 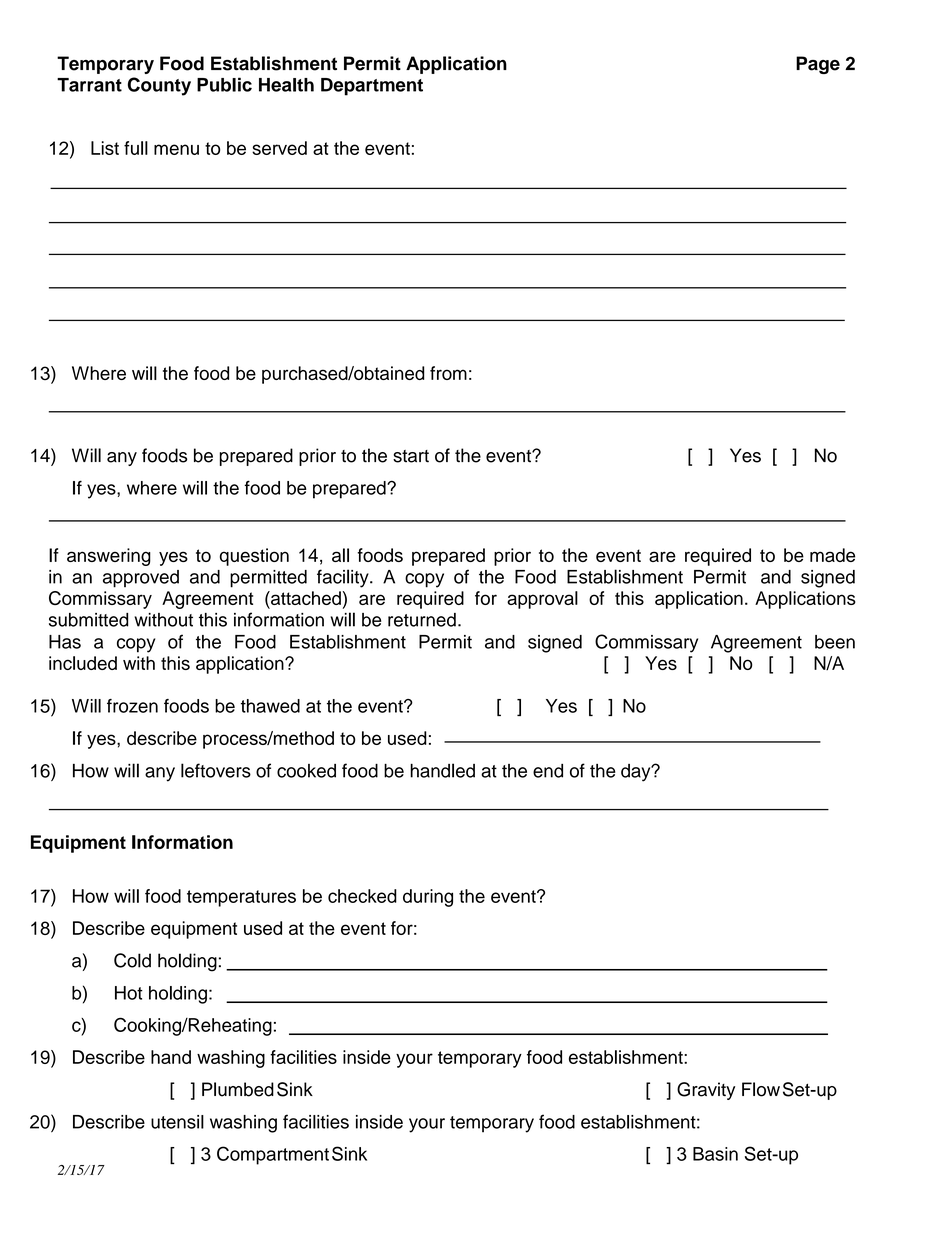 What do you see at coordinates (159, 86) in the screenshot?
I see `County` at bounding box center [159, 86].
